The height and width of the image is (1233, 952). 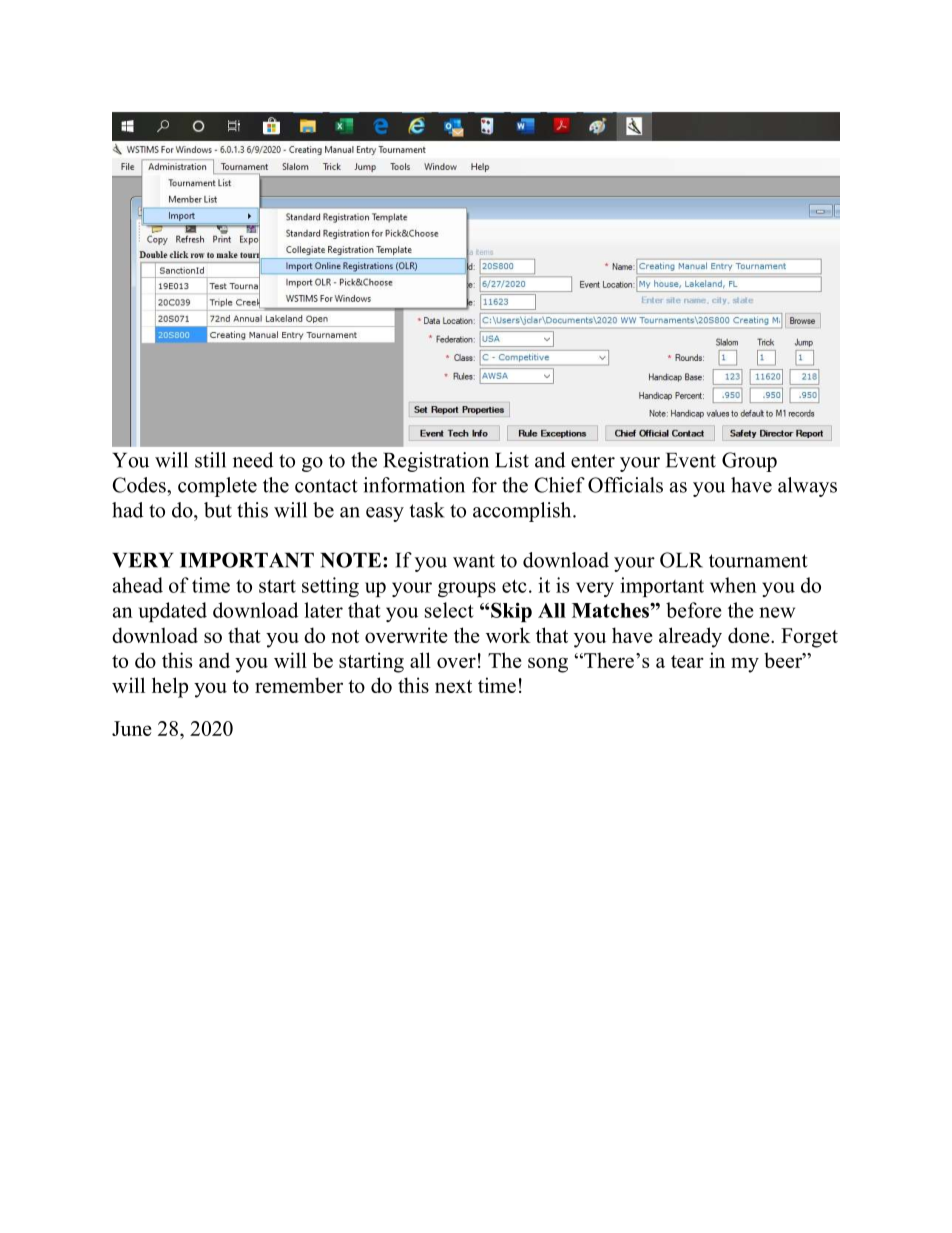 What do you see at coordinates (436, 462) in the image?
I see `Registration` at bounding box center [436, 462].
